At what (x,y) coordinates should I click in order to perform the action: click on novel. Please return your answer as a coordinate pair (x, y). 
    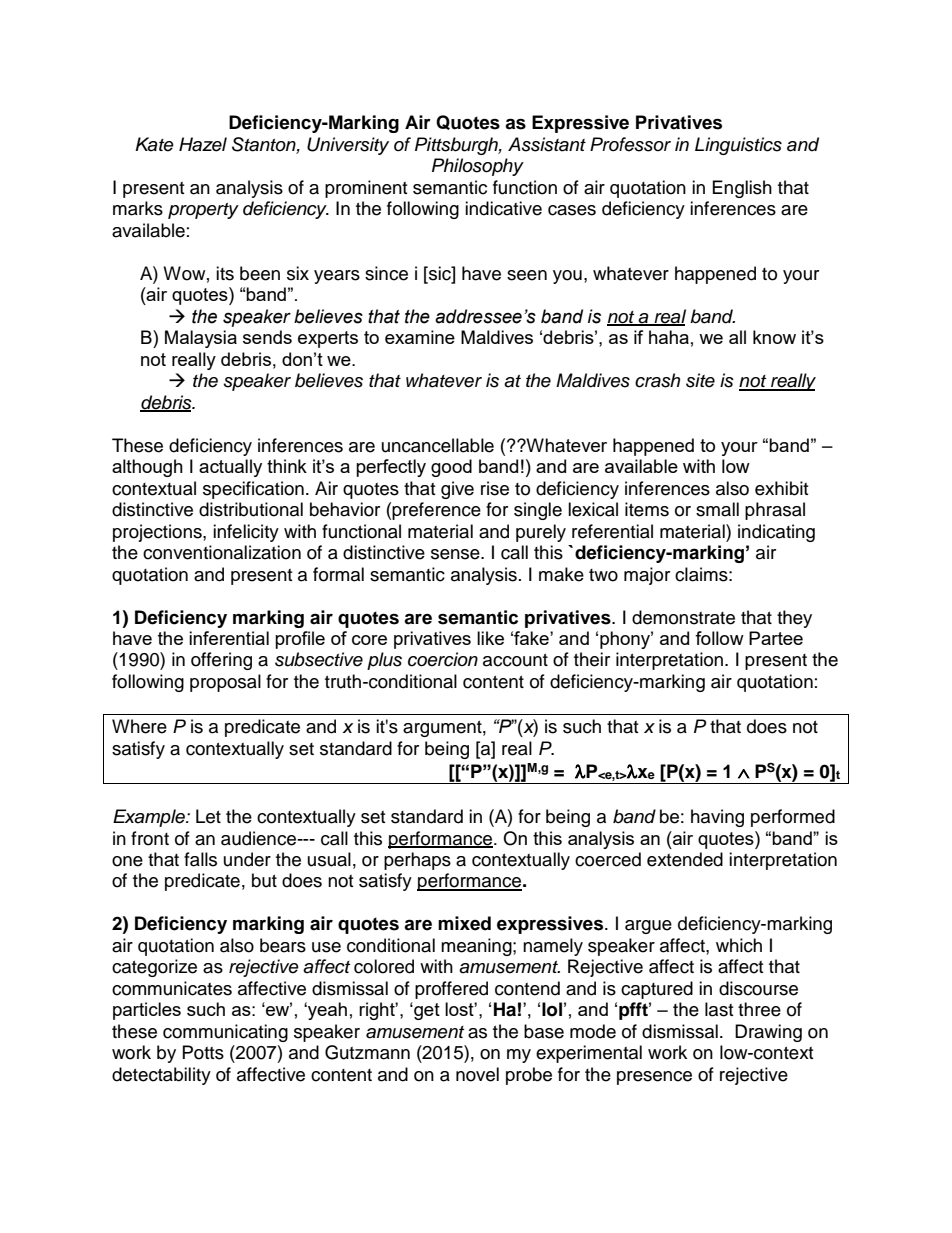
    Looking at the image, I should click on (477, 1074).
